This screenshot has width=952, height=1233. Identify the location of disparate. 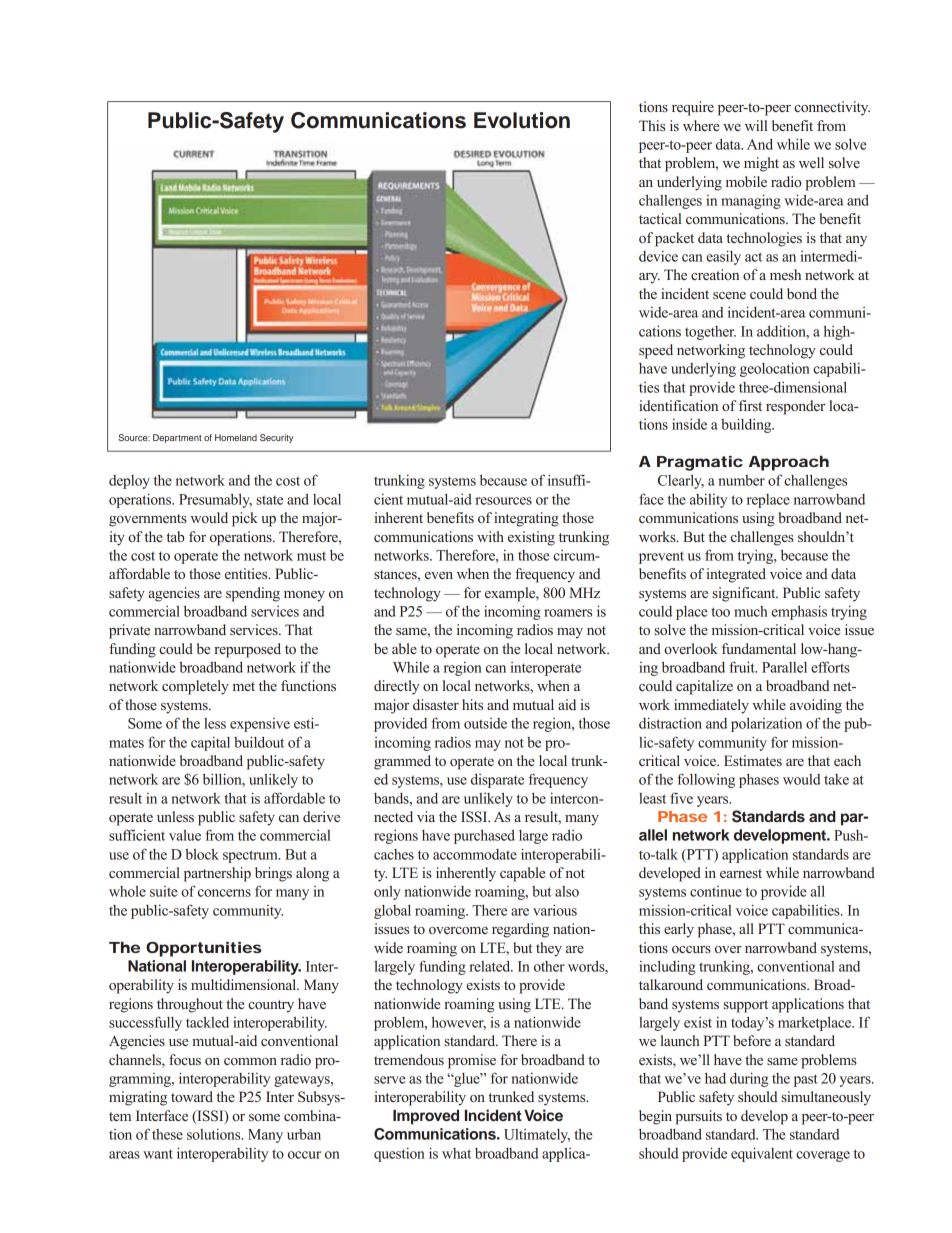
(497, 780).
